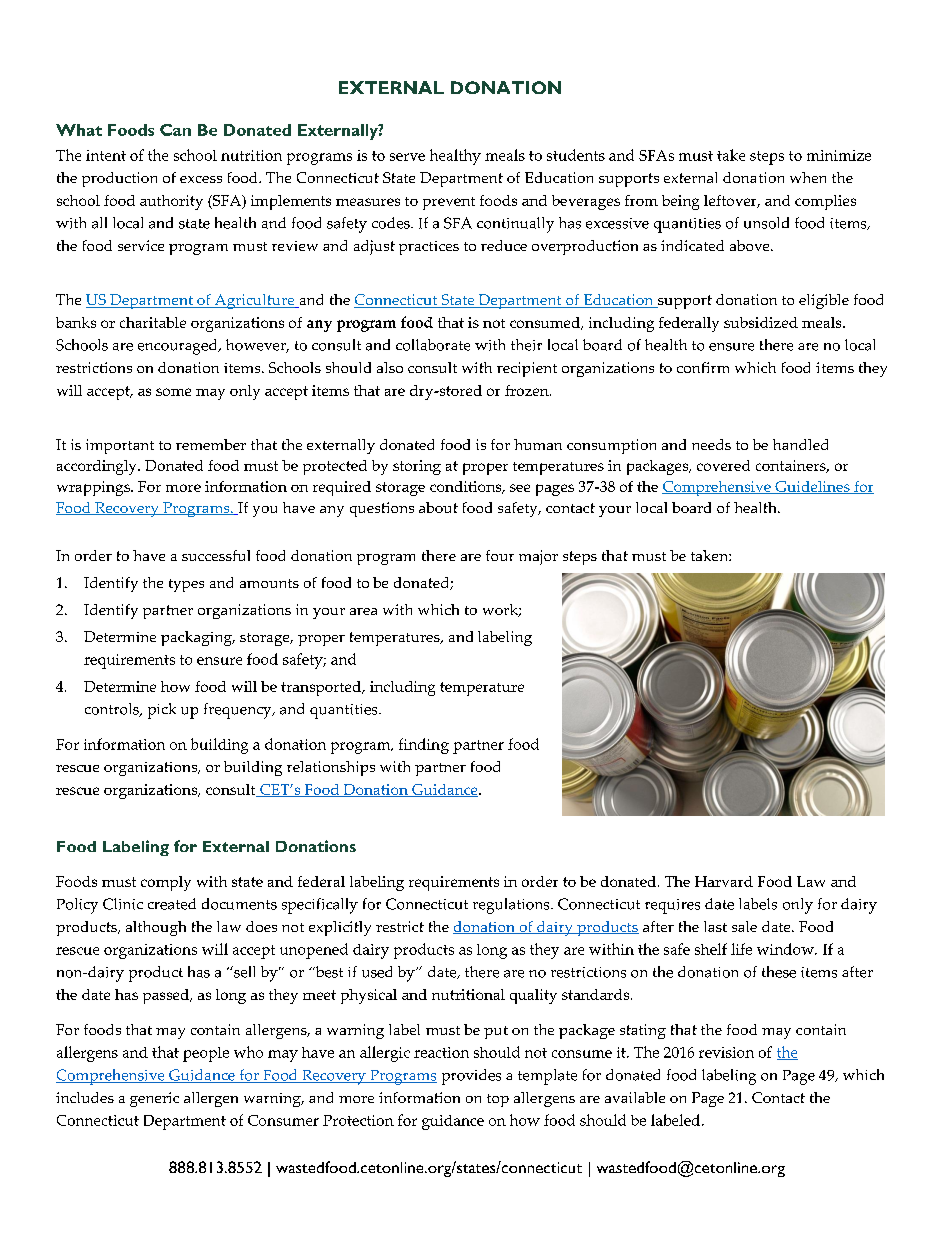 This document has width=952, height=1233. I want to click on Guidelines, so click(812, 487).
